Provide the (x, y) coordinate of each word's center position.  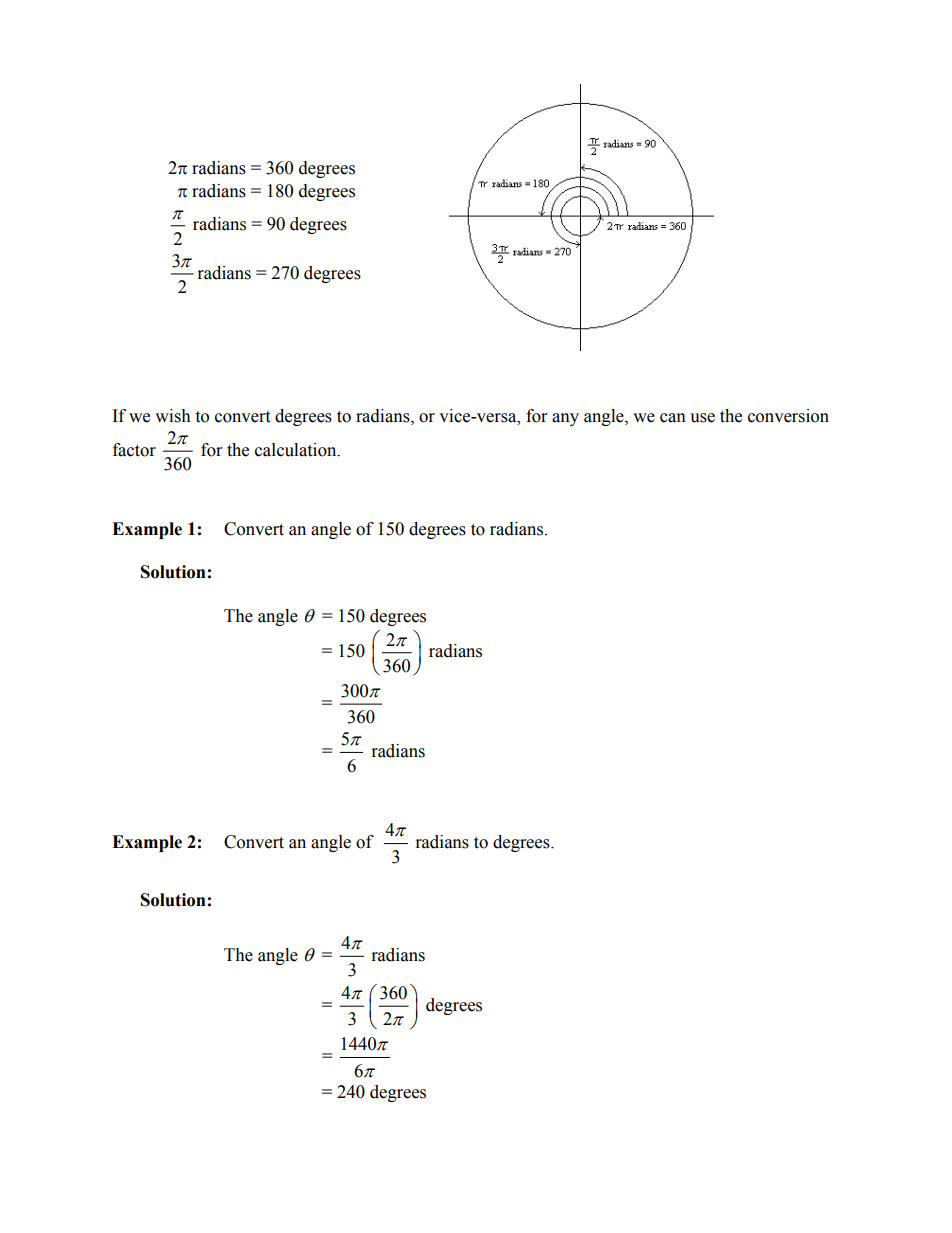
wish (173, 416)
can (673, 418)
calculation (297, 450)
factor (134, 450)
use (702, 418)
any (565, 419)
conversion (788, 416)
